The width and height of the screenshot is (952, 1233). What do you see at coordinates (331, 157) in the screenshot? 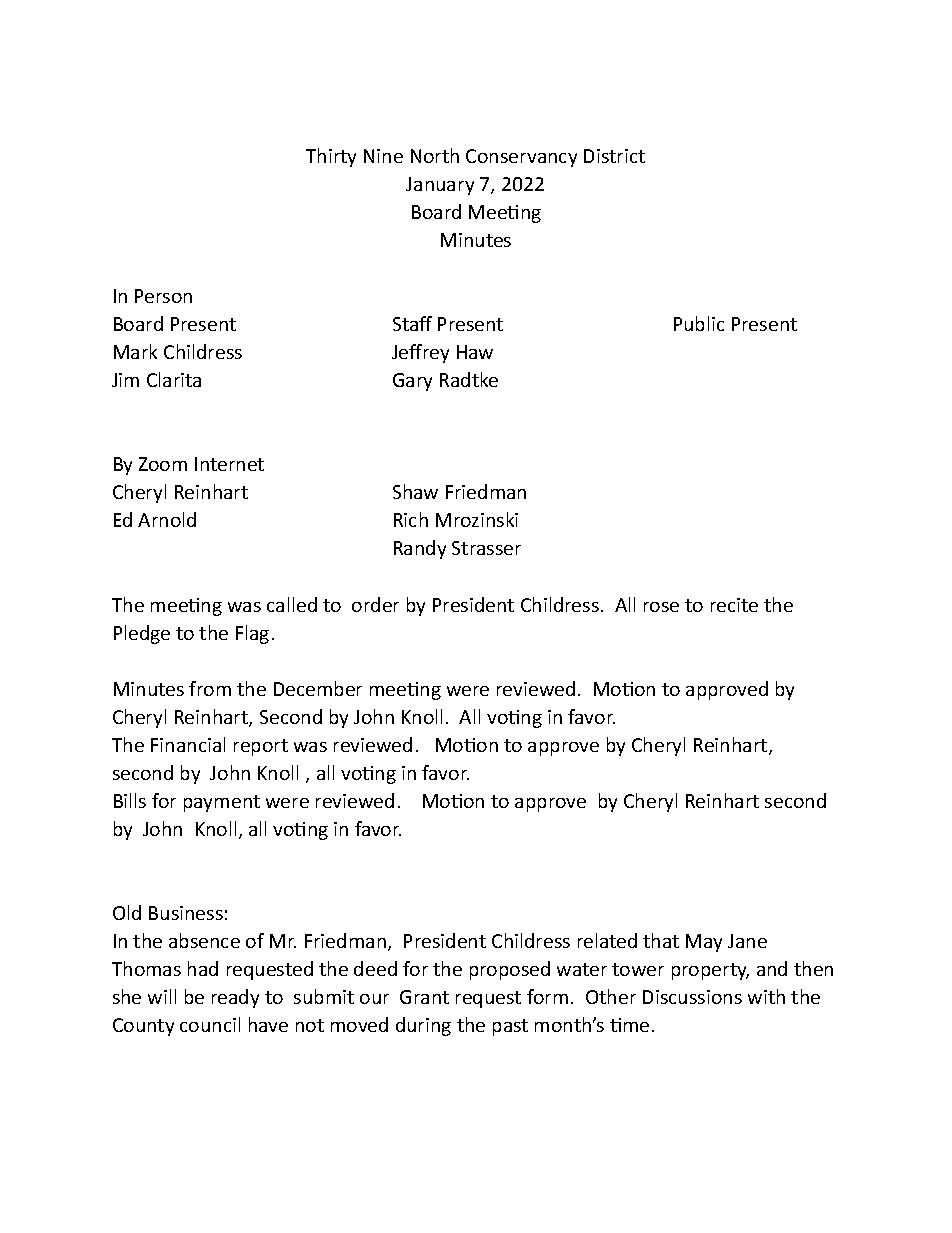
I see `Thirty` at bounding box center [331, 157].
